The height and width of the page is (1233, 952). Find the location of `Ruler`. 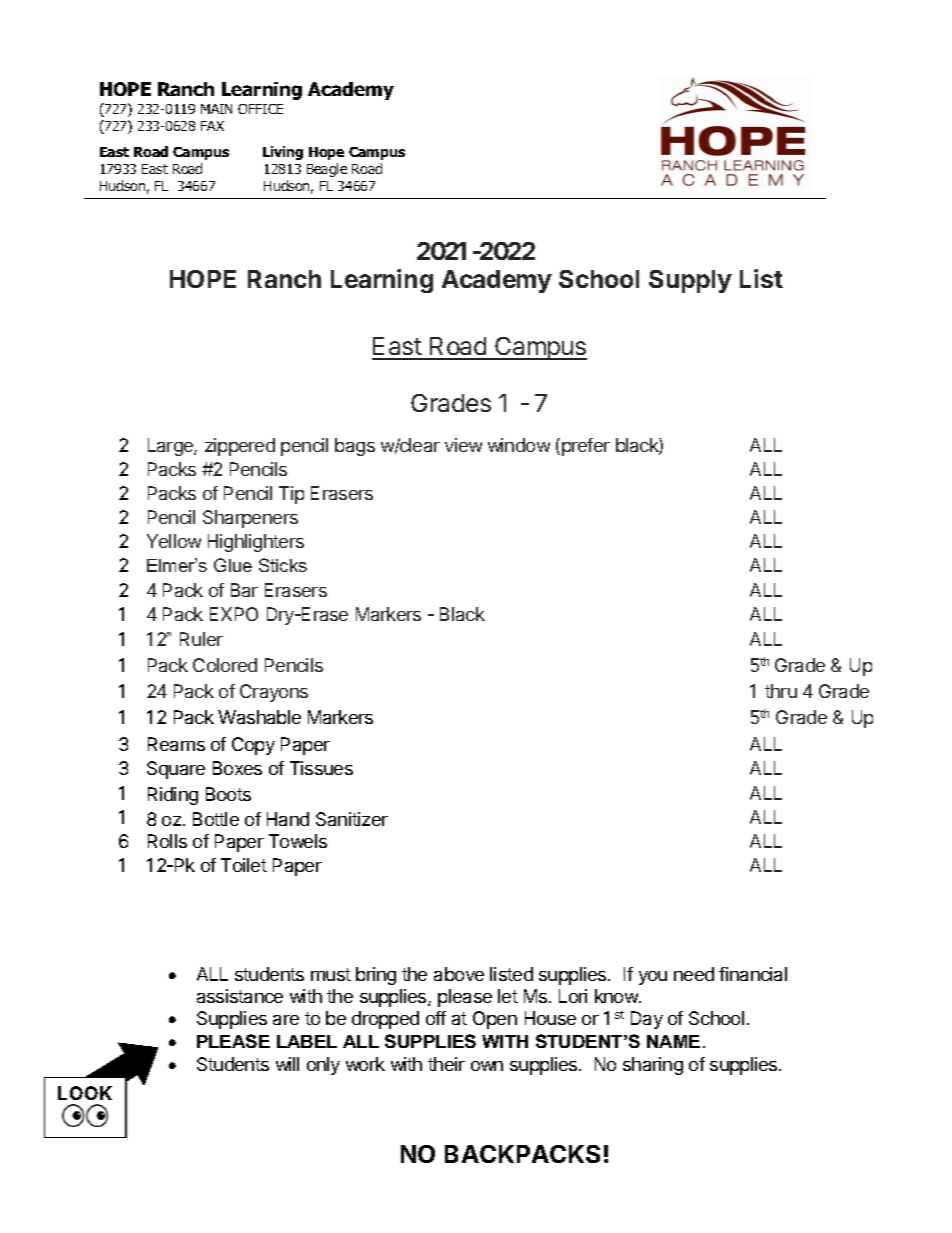

Ruler is located at coordinates (201, 639).
